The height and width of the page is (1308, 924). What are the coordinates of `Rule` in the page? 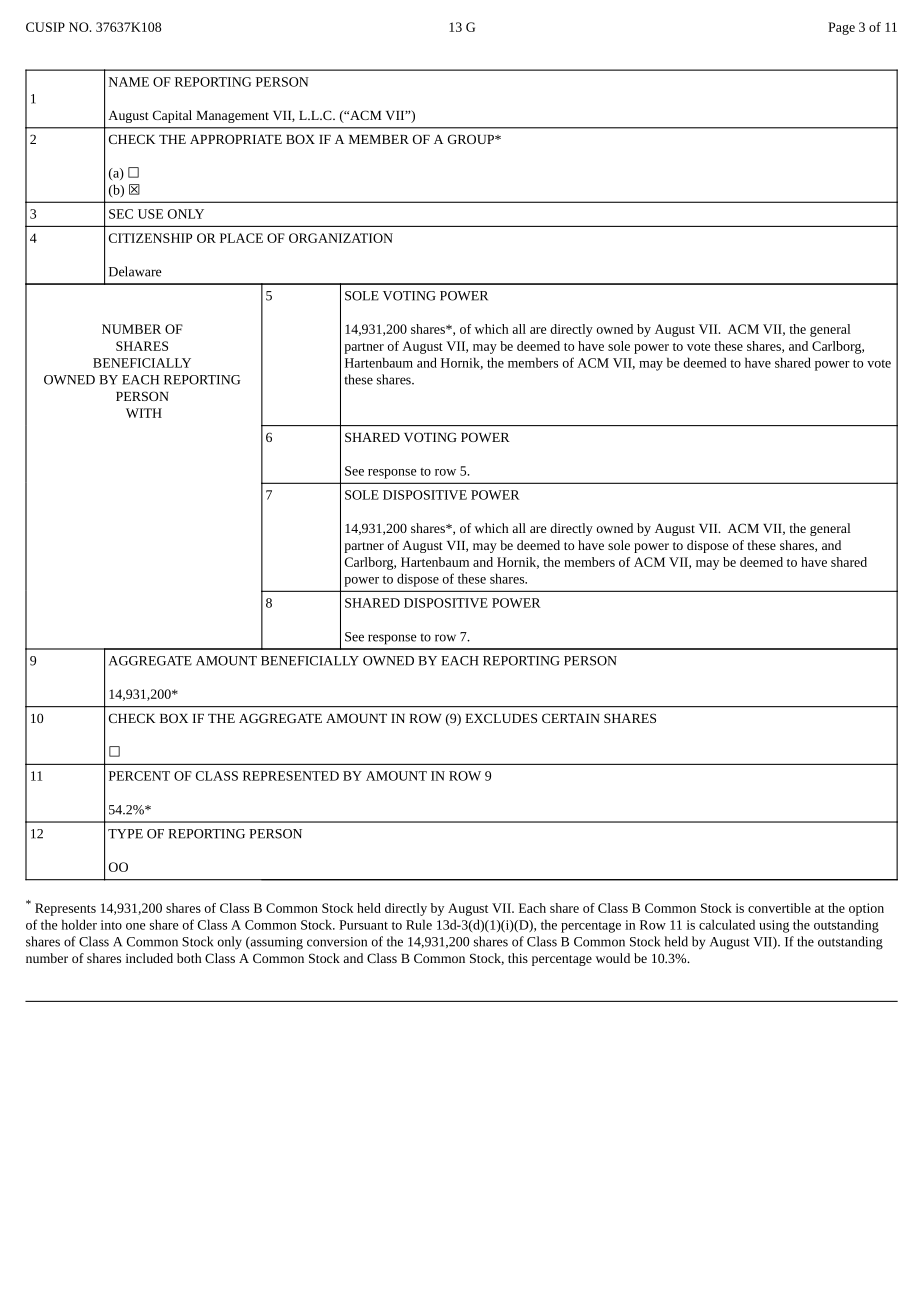 It's located at (419, 924).
